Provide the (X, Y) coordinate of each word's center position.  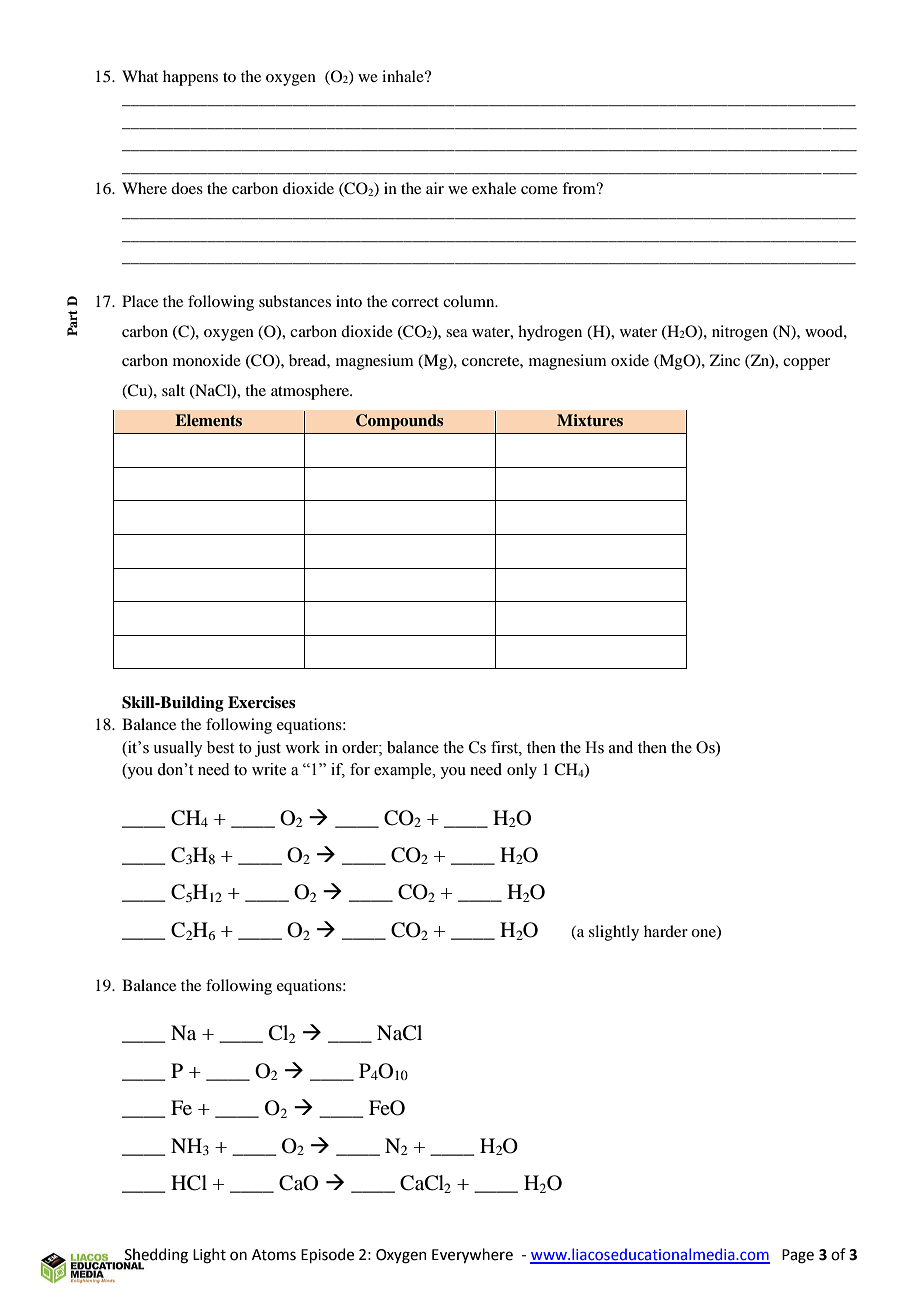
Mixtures (590, 420)
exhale (494, 188)
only (522, 771)
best (220, 747)
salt (173, 390)
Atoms (274, 1255)
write (269, 769)
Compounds (400, 422)
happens (190, 78)
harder (666, 931)
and (621, 747)
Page (798, 1256)
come (539, 190)
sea (457, 333)
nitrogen (740, 333)
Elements (208, 420)
